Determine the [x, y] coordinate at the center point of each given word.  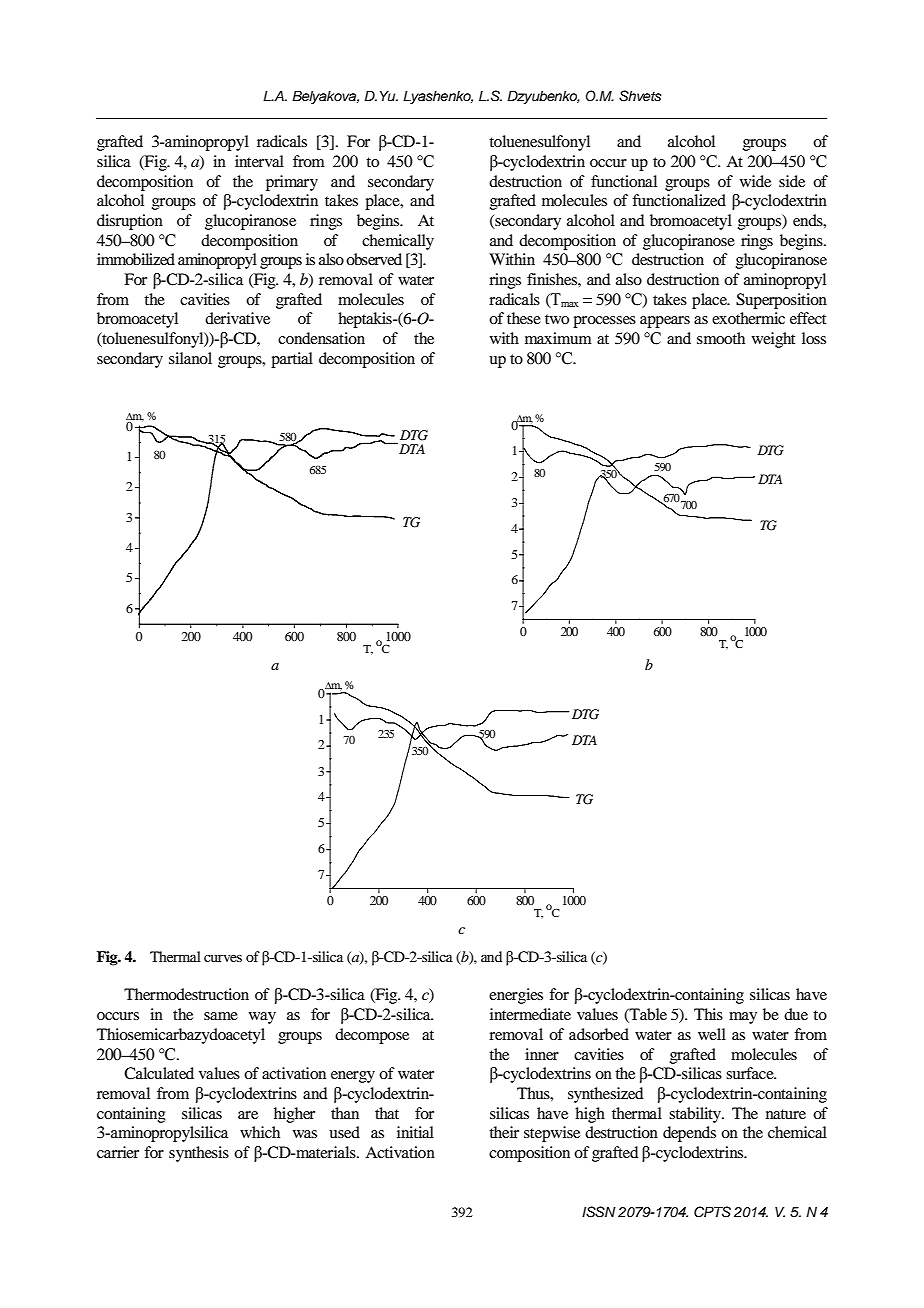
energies [516, 996]
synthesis [199, 1154]
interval [259, 161]
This [708, 1014]
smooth [721, 338]
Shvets [640, 96]
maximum [558, 338]
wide [755, 181]
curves [223, 958]
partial [292, 360]
